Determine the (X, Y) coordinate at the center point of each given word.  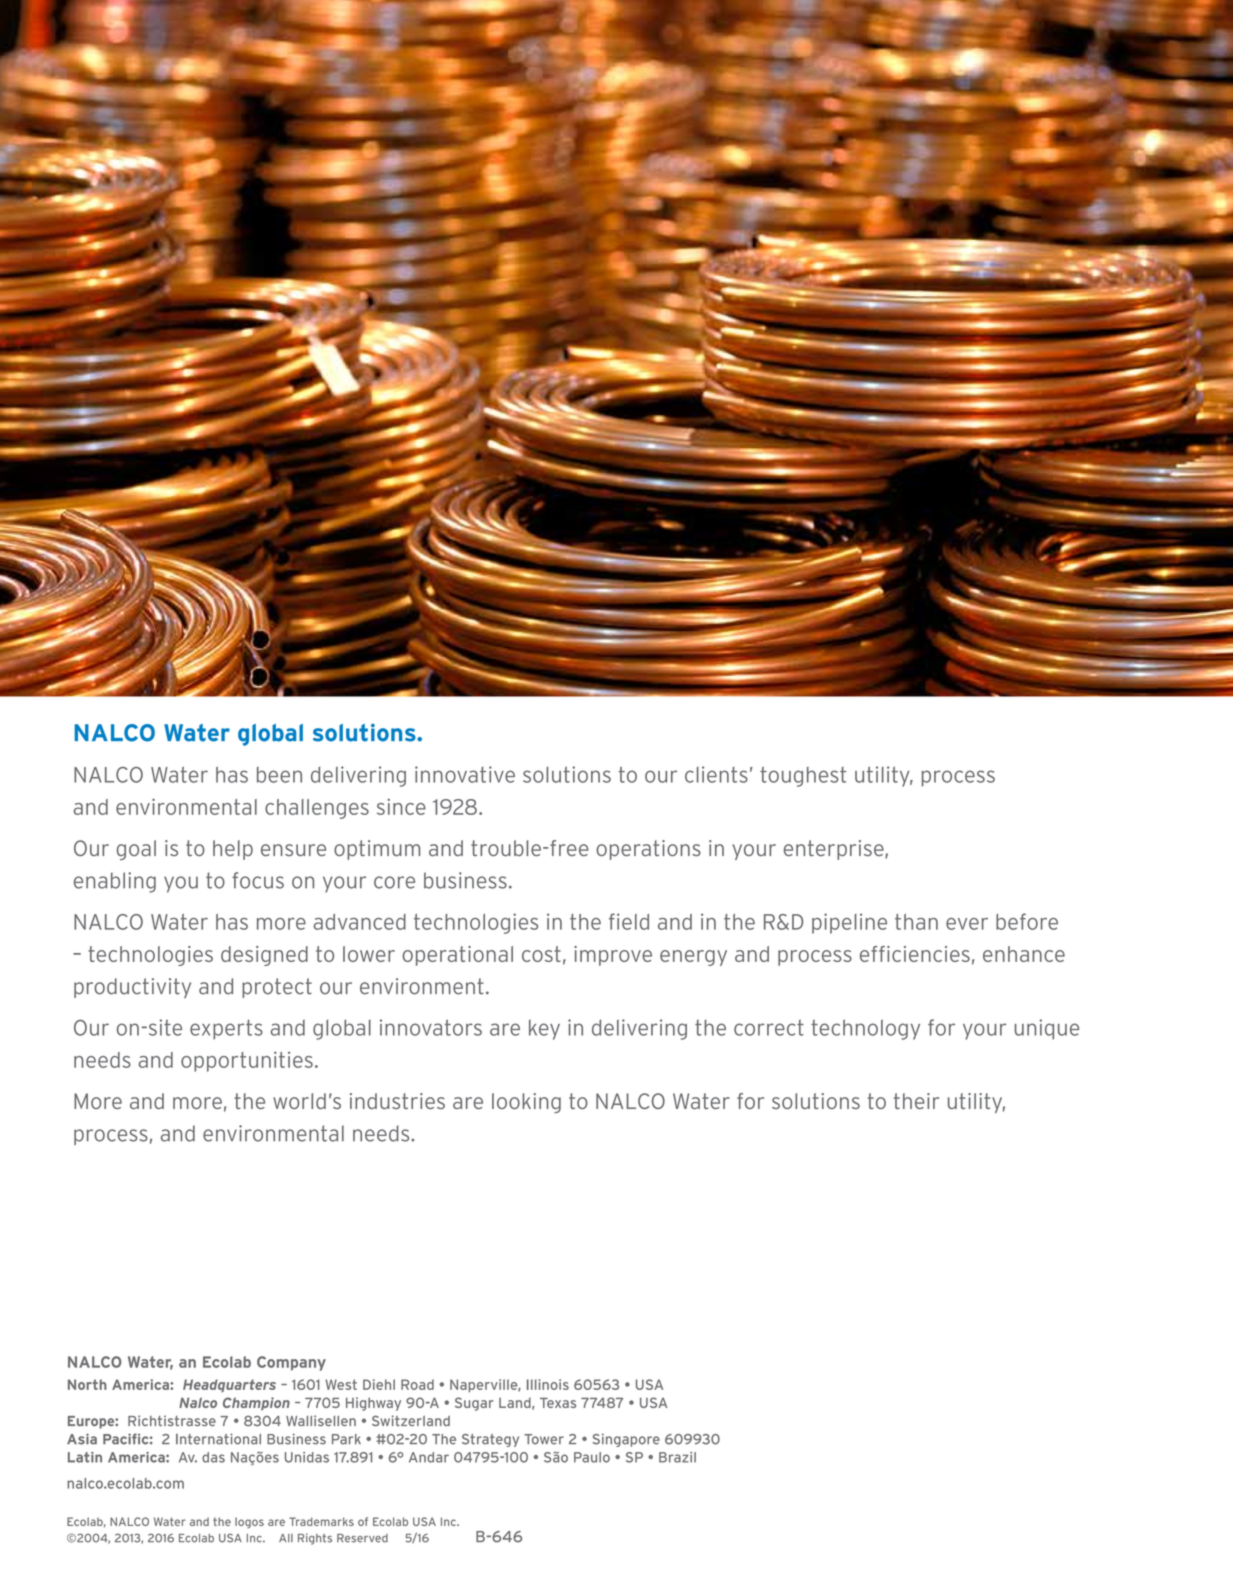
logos (249, 1522)
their (916, 1101)
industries (397, 1101)
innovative (465, 774)
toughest (803, 777)
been (279, 775)
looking (526, 1103)
